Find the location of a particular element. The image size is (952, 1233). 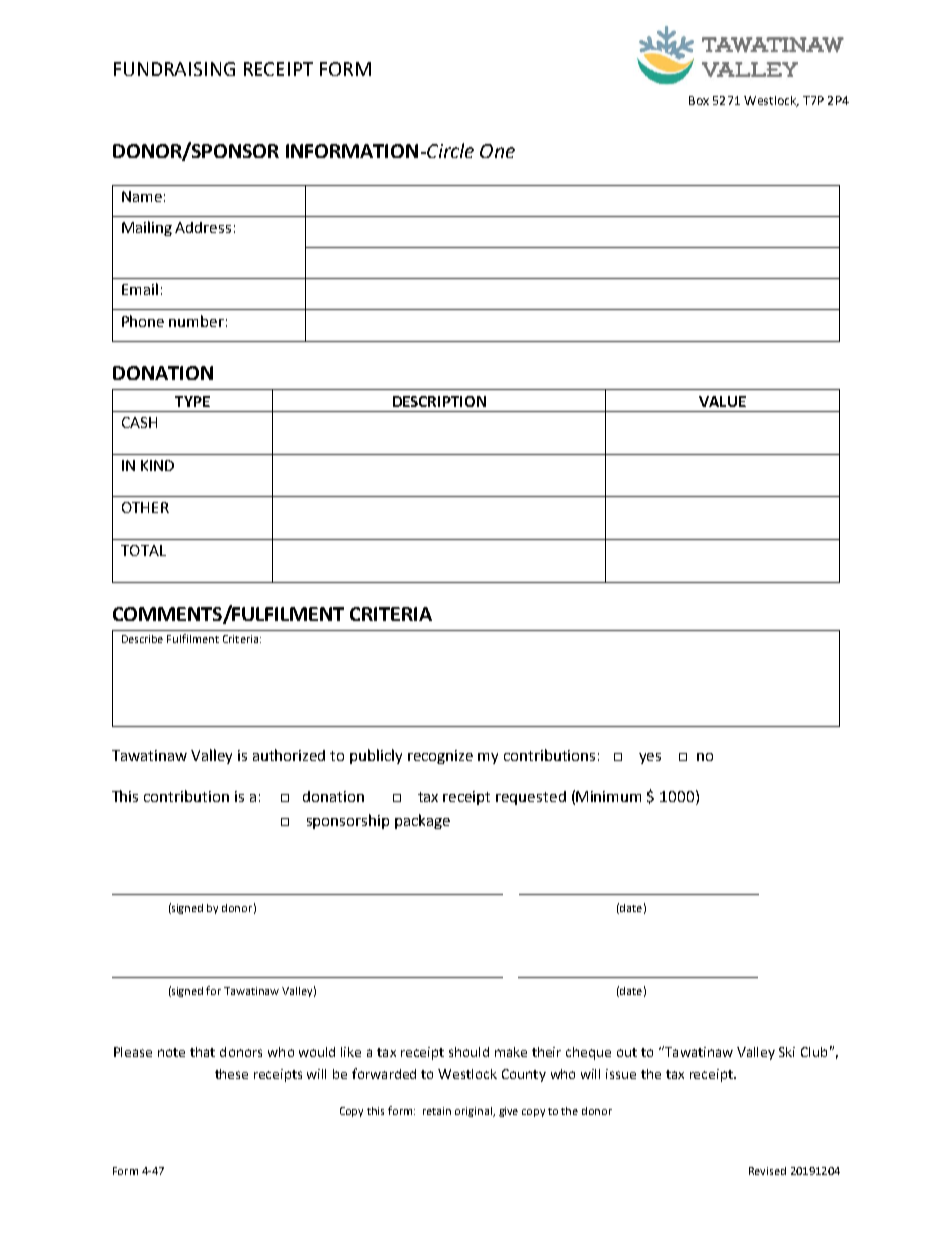

recognize is located at coordinates (440, 757).
